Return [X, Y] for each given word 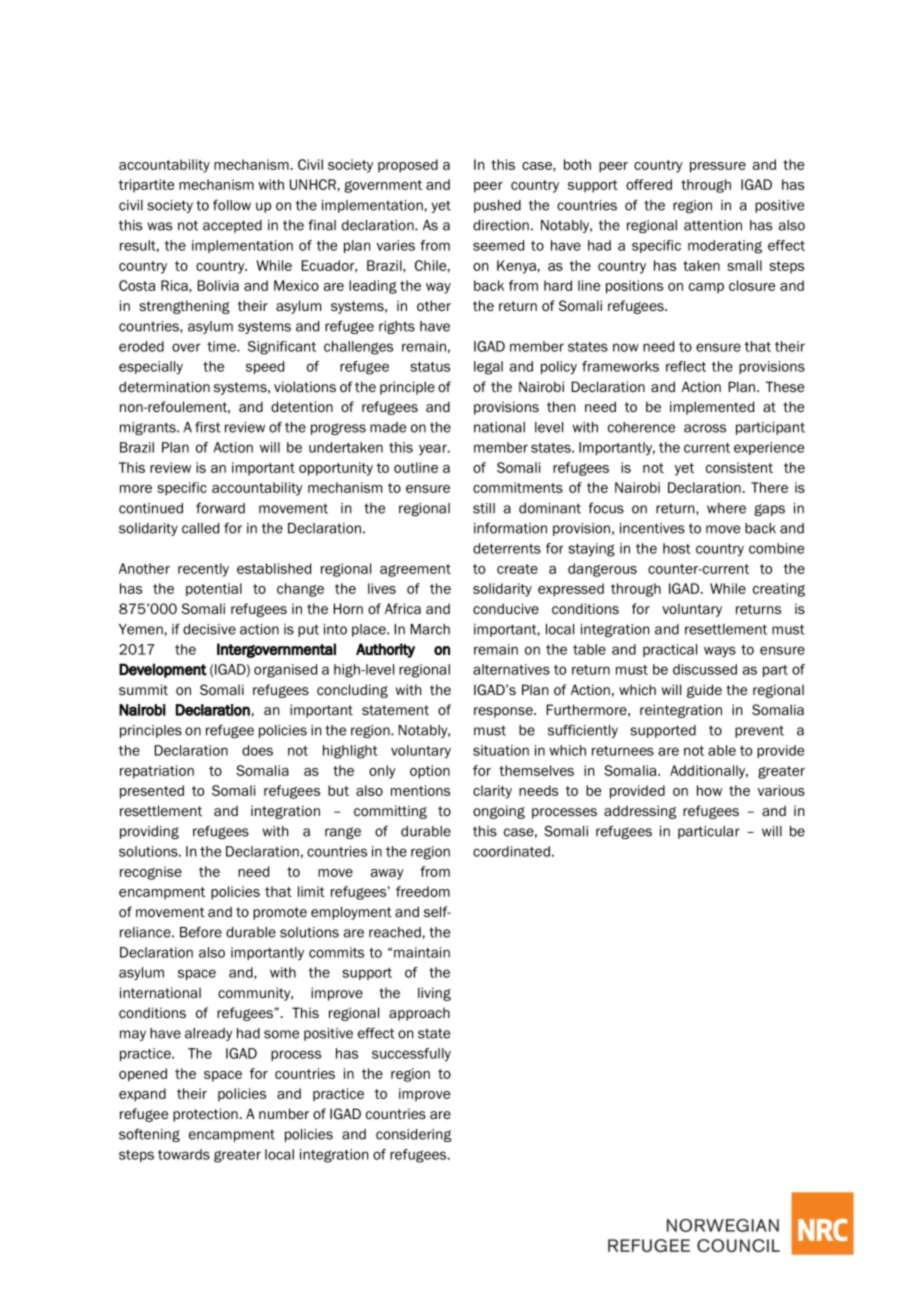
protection [205, 1115]
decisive [209, 629]
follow [232, 205]
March [430, 629]
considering [413, 1135]
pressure [718, 167]
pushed [497, 206]
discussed [705, 669]
